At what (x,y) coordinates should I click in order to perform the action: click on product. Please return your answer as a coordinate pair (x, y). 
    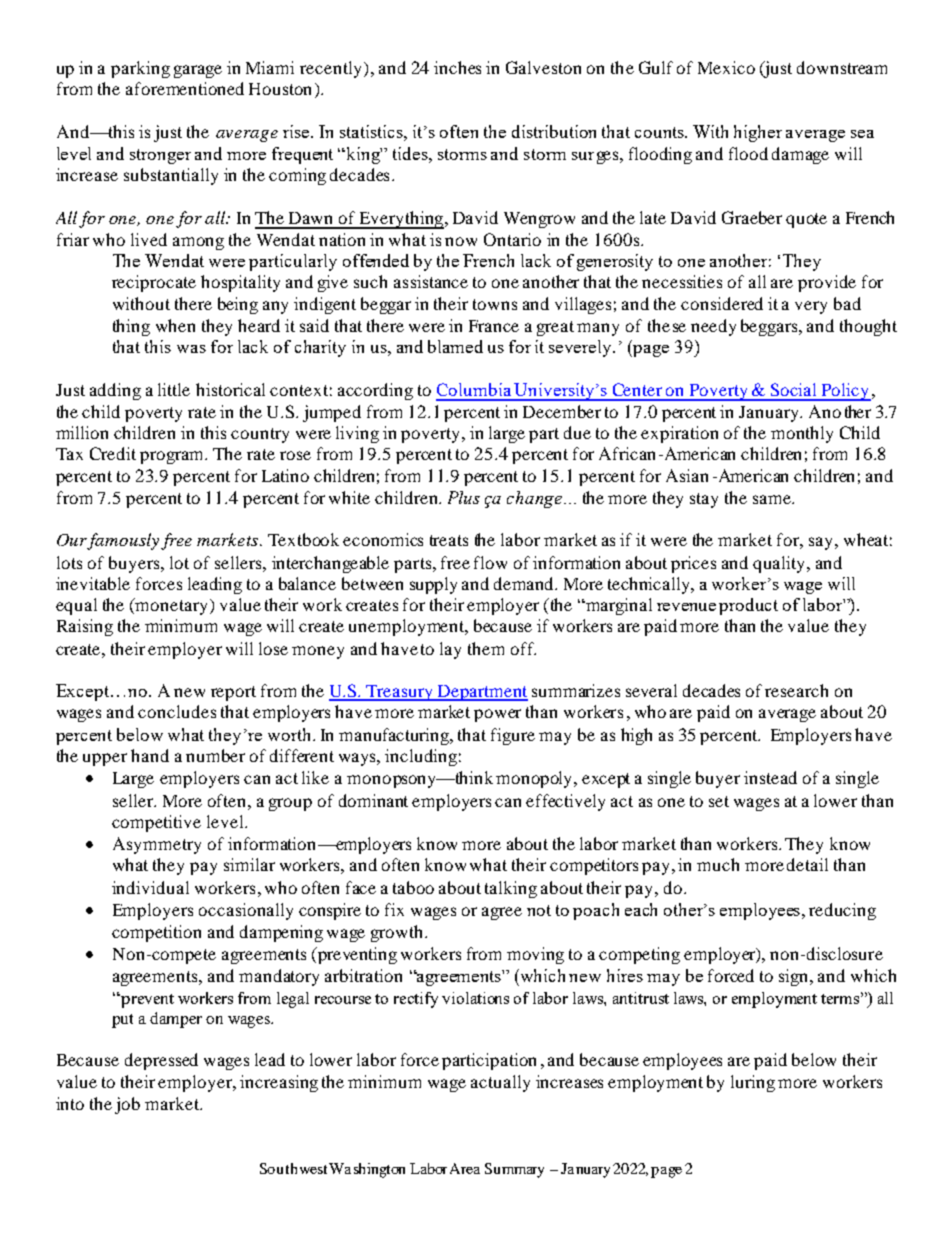
    Looking at the image, I should click on (748, 606).
